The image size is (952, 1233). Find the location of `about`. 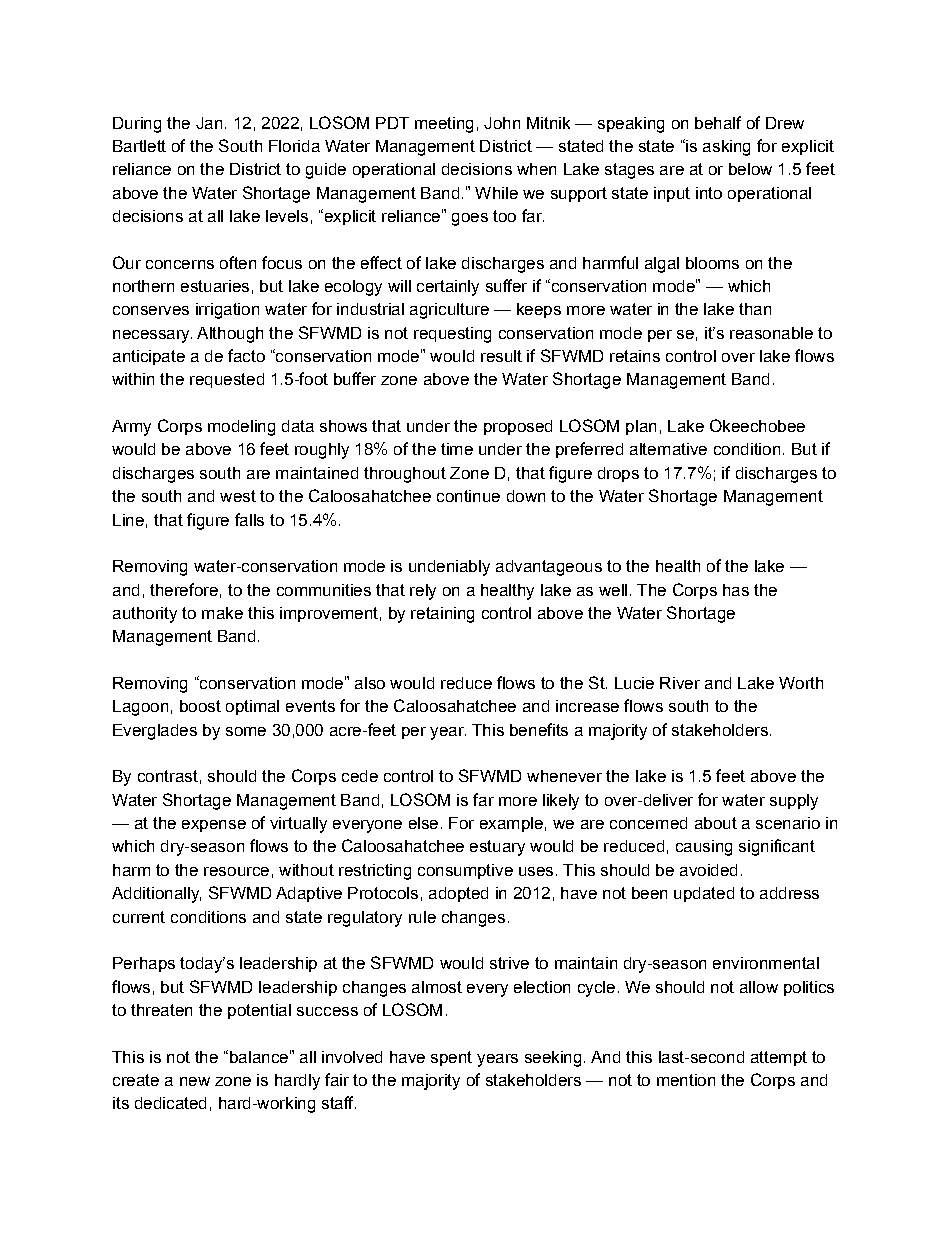

about is located at coordinates (716, 823).
